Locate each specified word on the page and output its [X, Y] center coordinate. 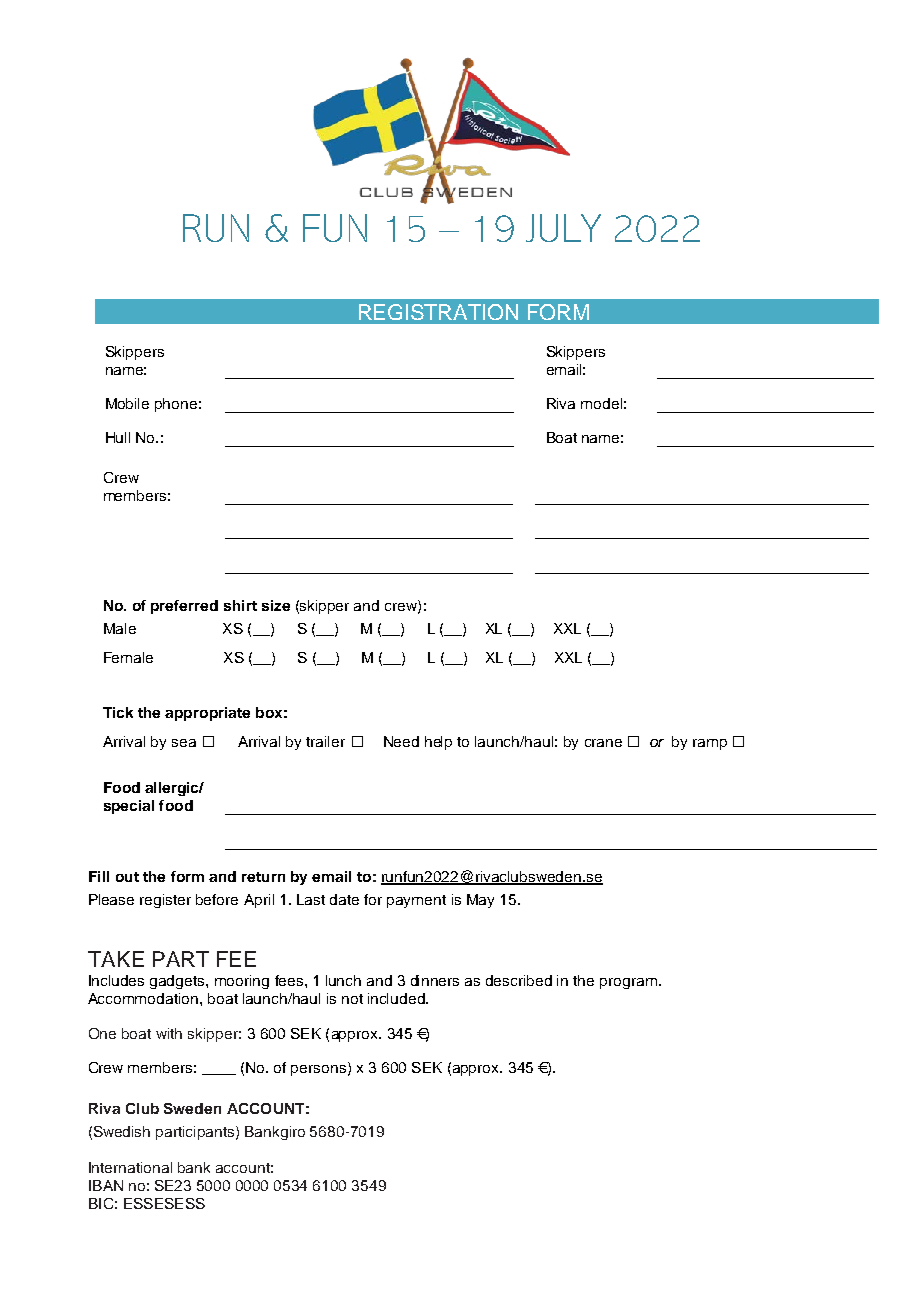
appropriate [207, 714]
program [628, 983]
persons [318, 1070]
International [130, 1167]
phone [176, 405]
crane [603, 743]
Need [401, 741]
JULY [563, 228]
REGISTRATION [438, 312]
